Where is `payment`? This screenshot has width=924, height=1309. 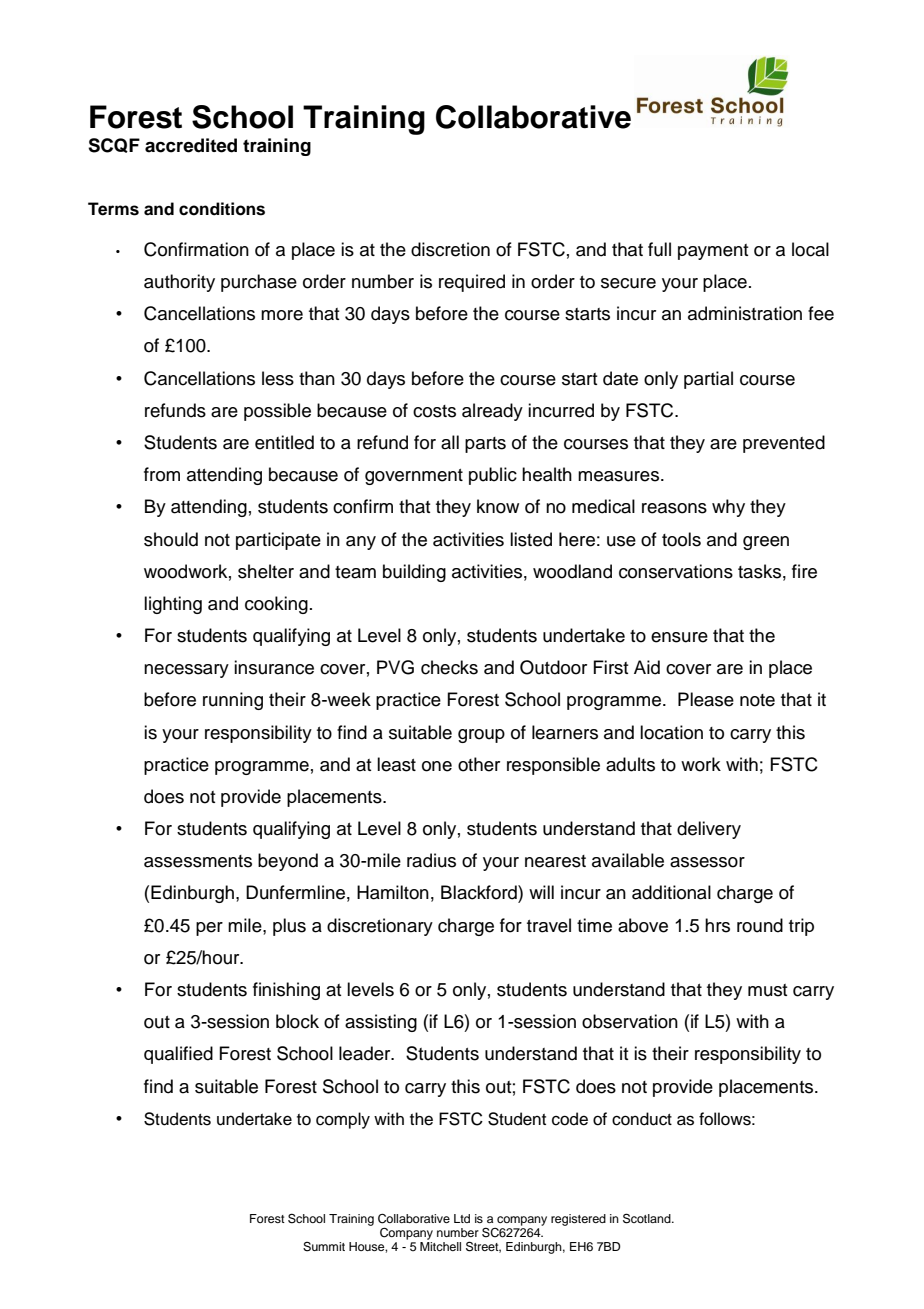
payment is located at coordinates (713, 252).
